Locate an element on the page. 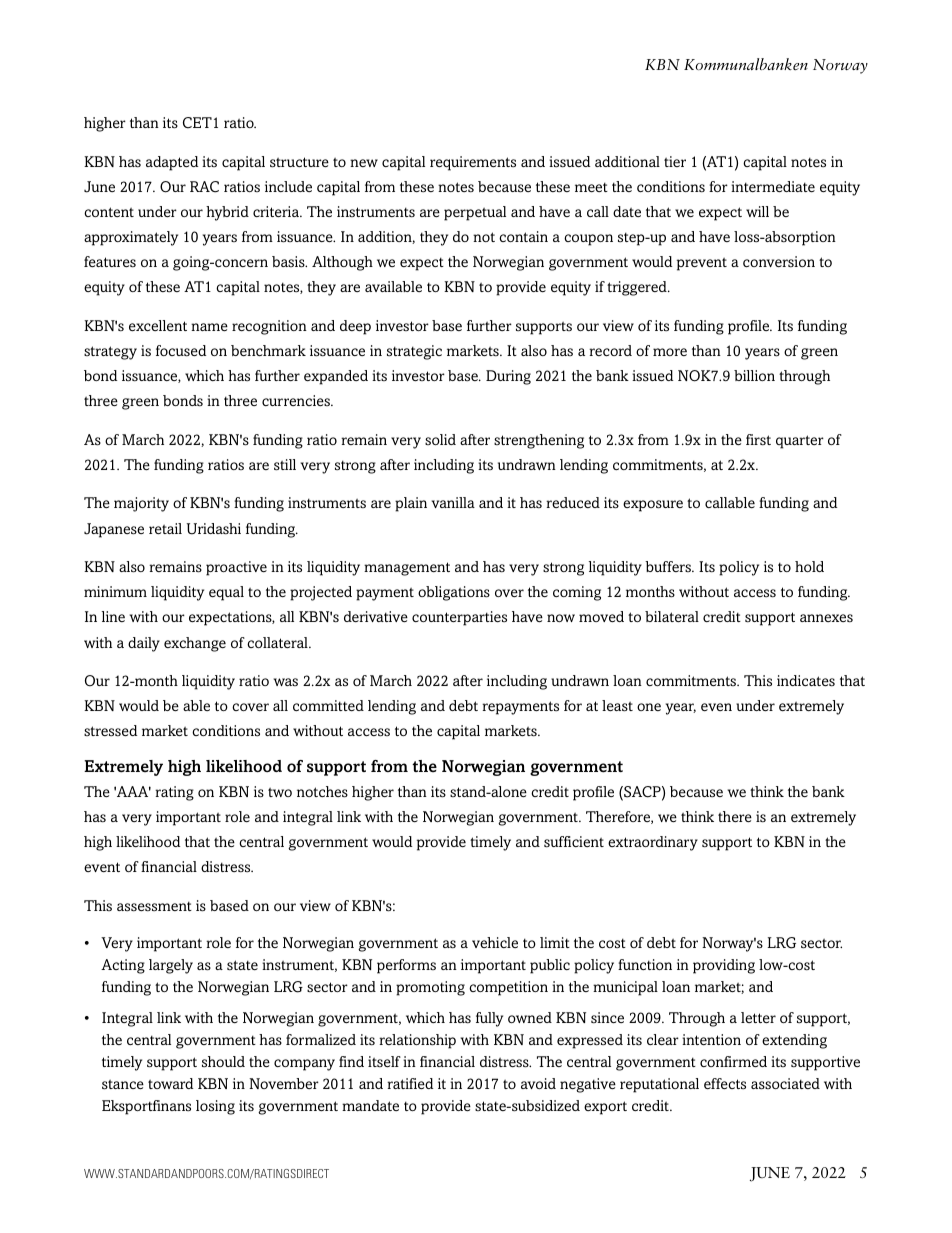  majority is located at coordinates (141, 504).
